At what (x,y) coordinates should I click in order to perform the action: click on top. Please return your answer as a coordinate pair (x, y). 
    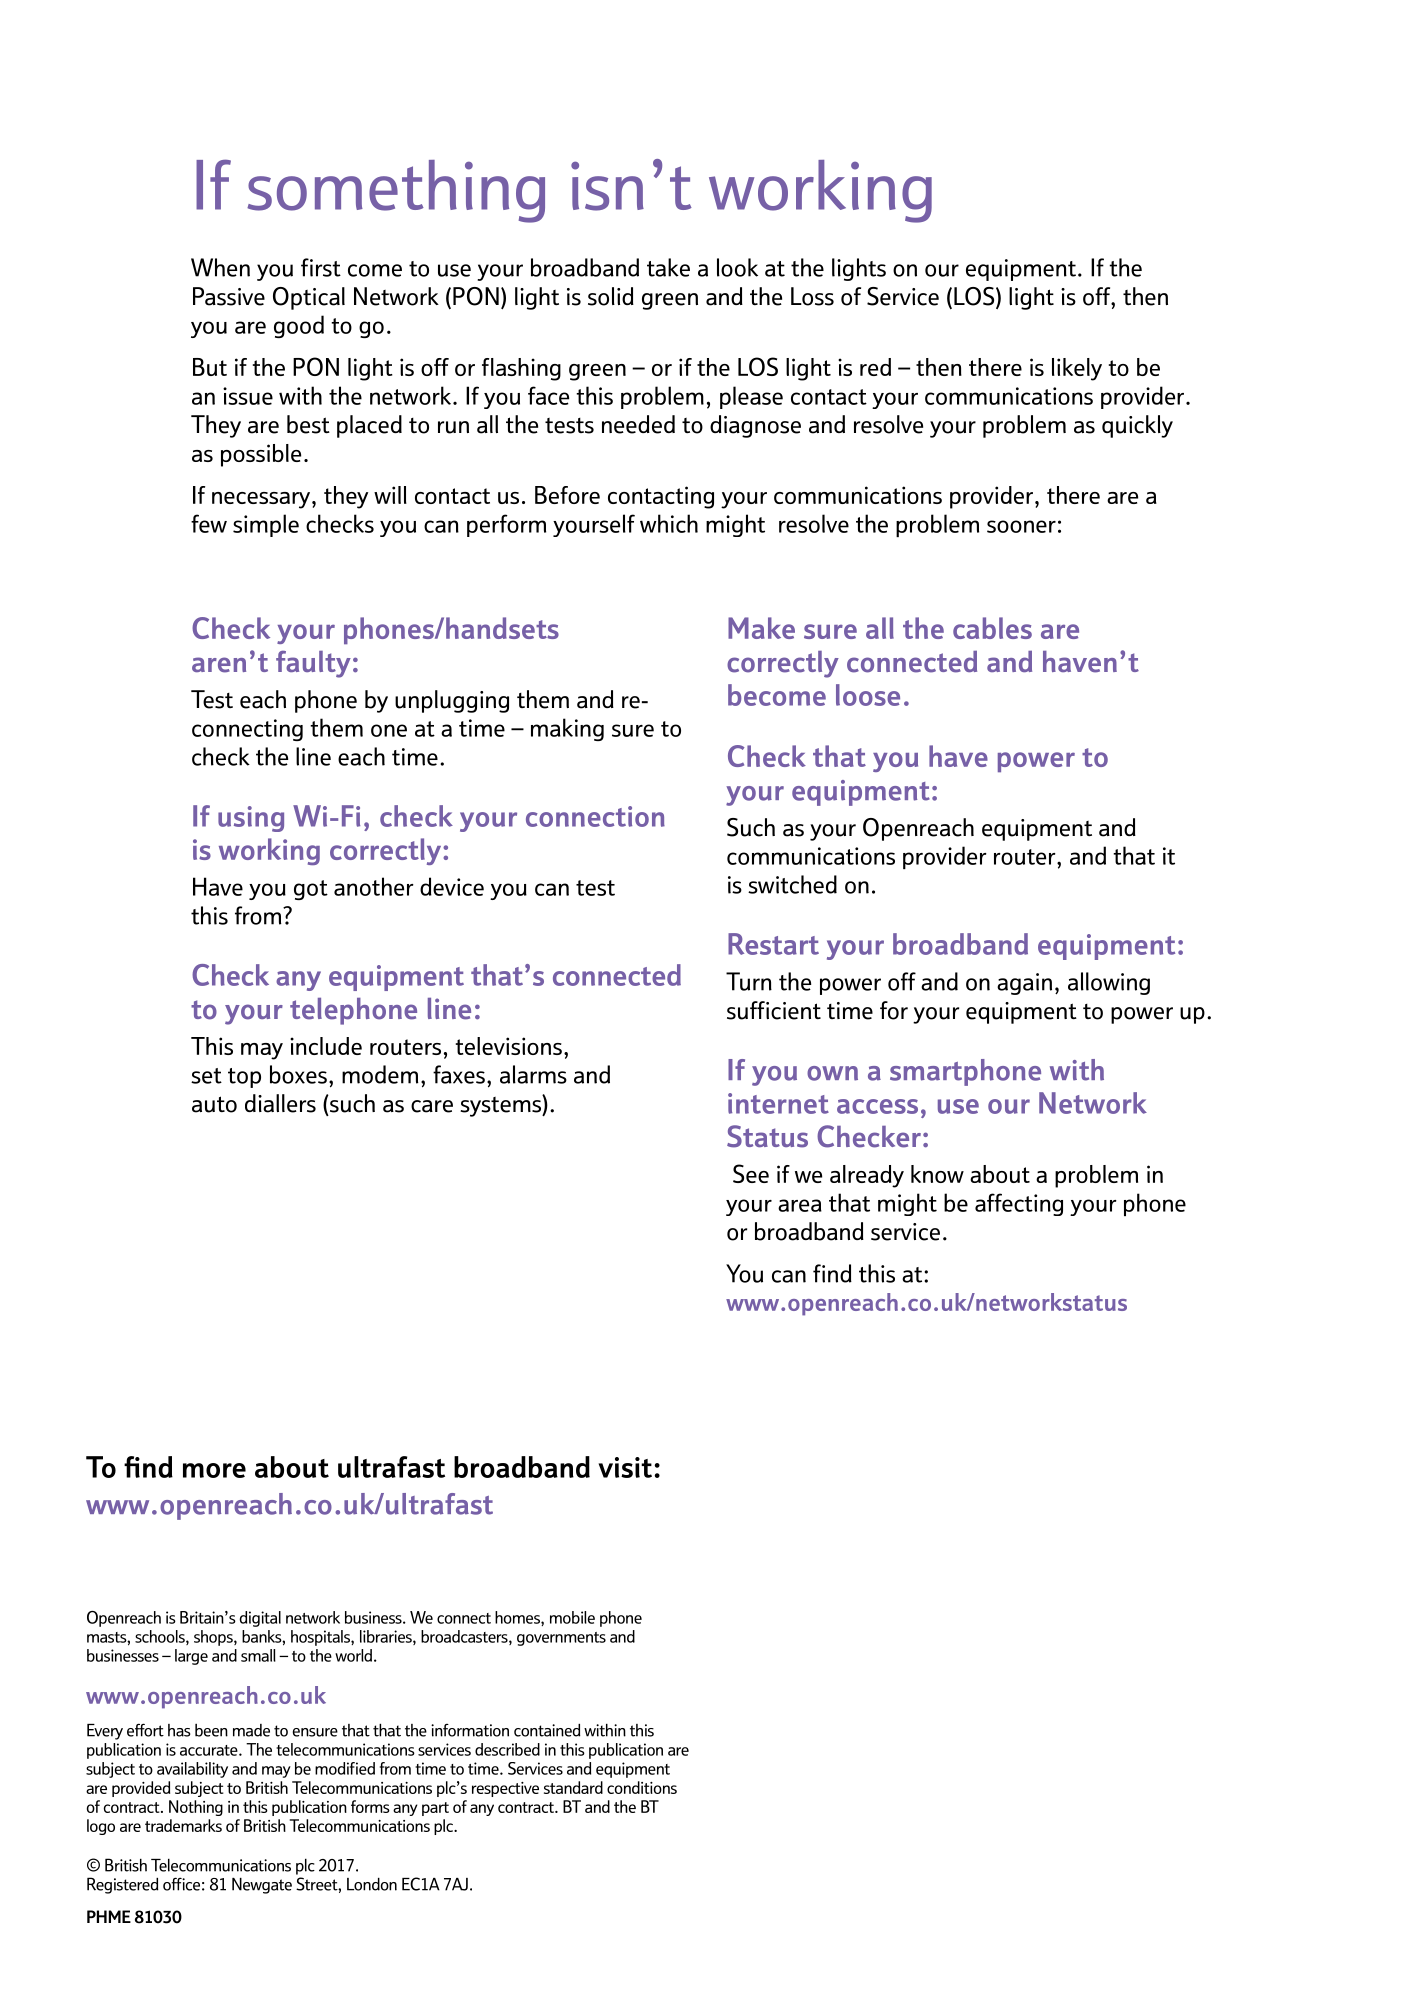
    Looking at the image, I should click on (244, 1078).
